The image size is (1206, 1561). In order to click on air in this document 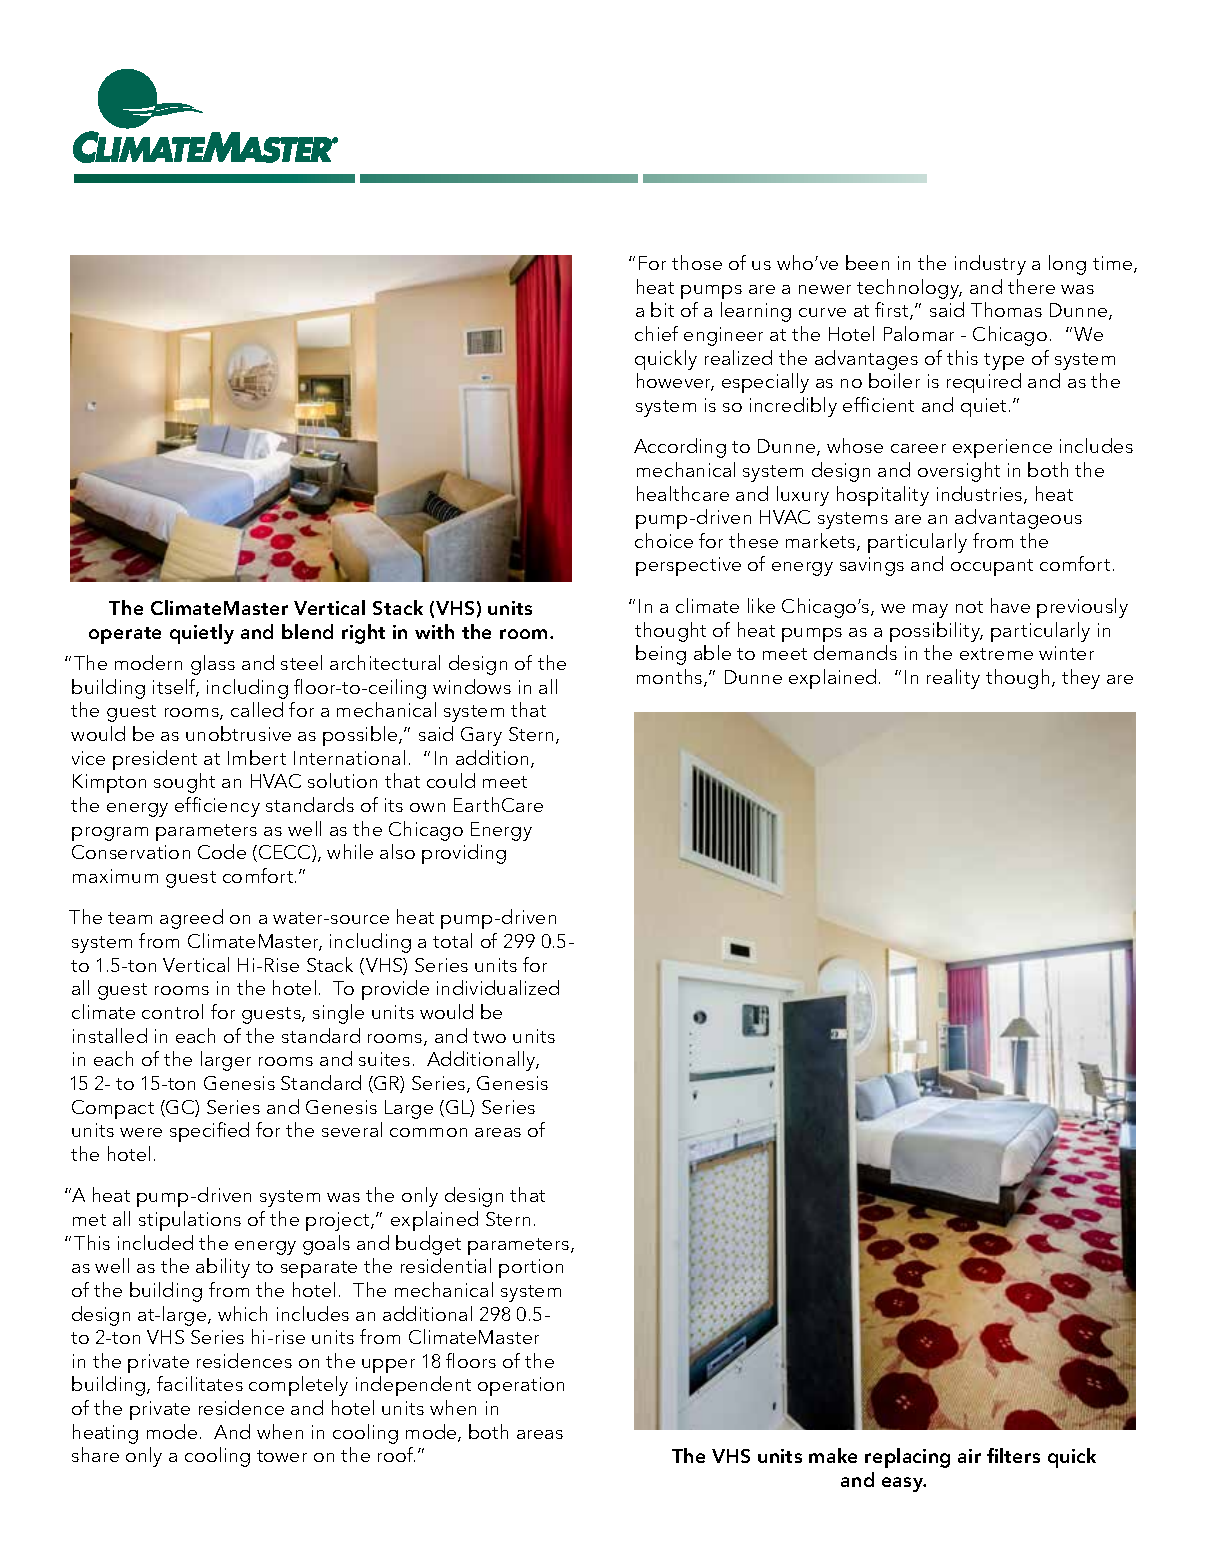, I will do `click(969, 1456)`.
